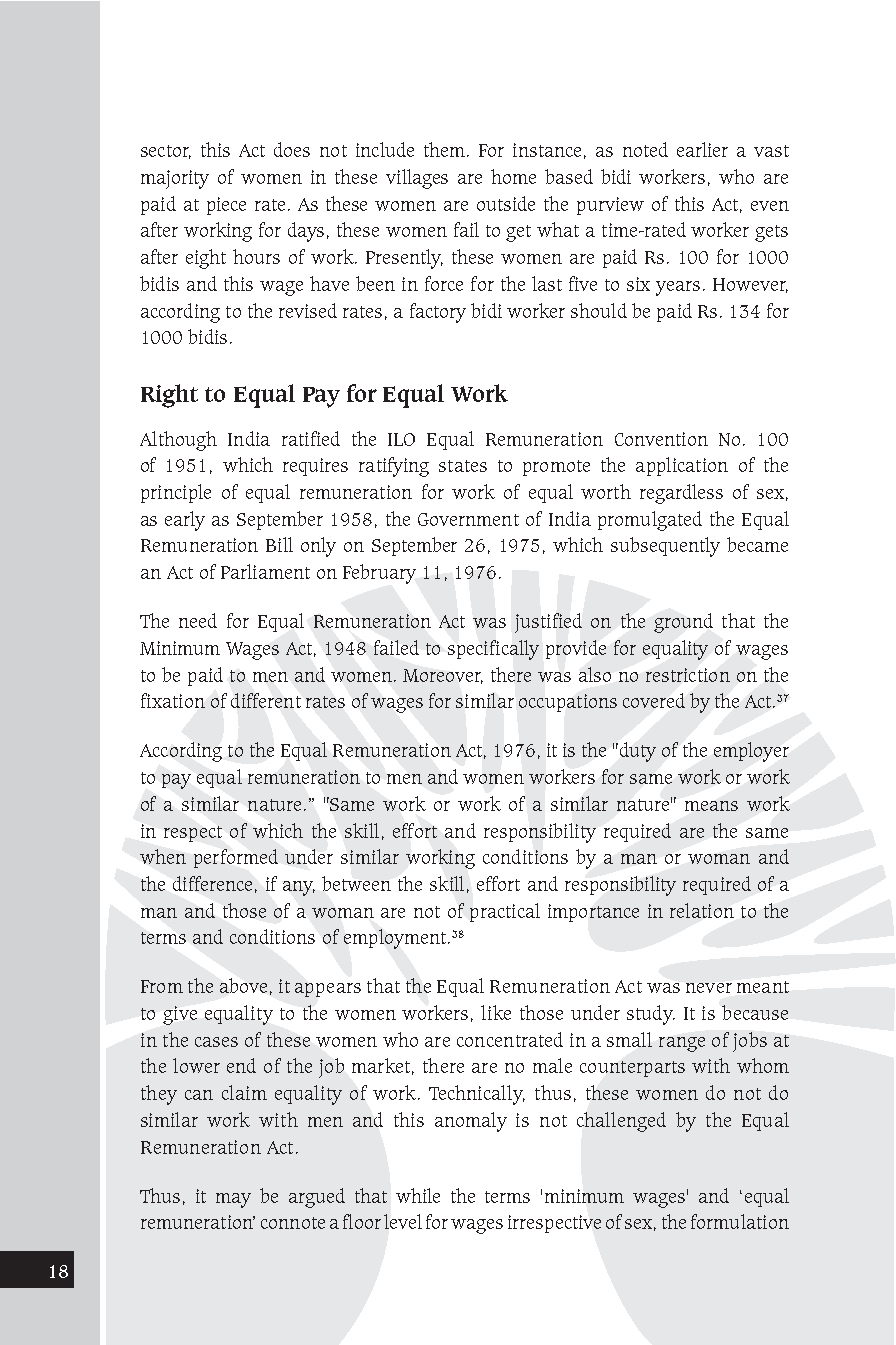  Describe the element at coordinates (702, 910) in the document. I see `relation` at that location.
